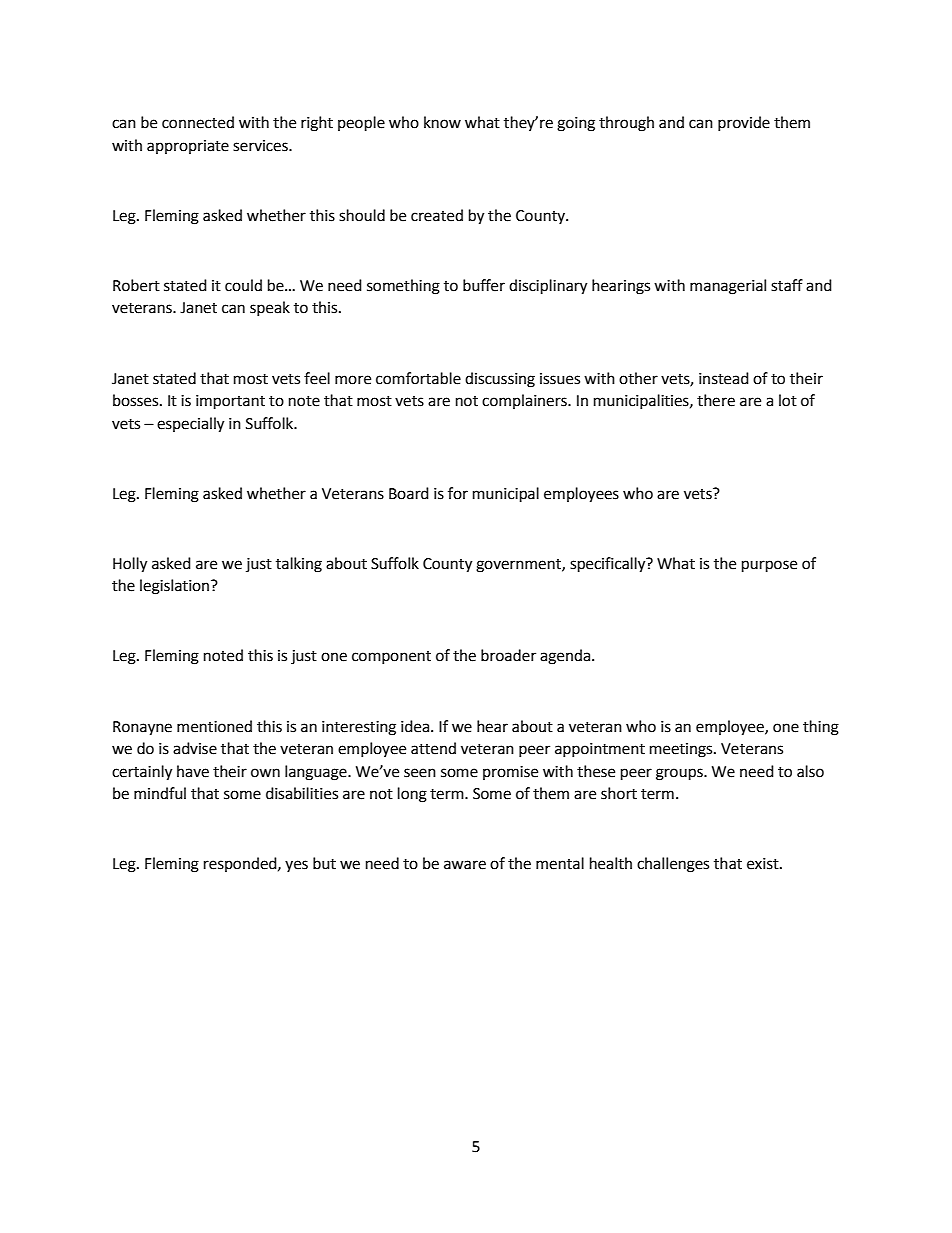 The image size is (952, 1233). Describe the element at coordinates (190, 425) in the image. I see `especially` at that location.
